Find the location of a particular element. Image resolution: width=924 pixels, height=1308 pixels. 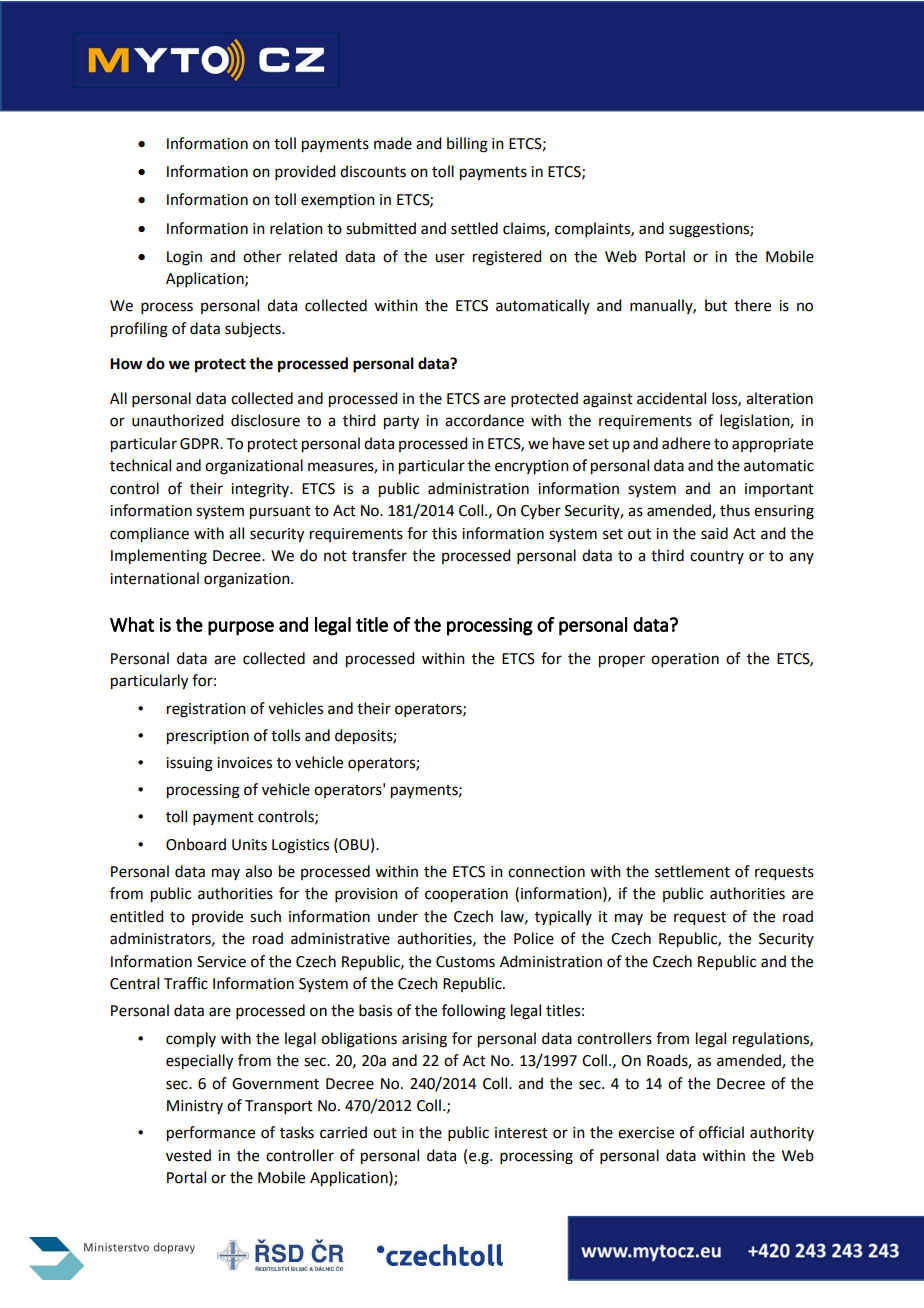

billing is located at coordinates (467, 145).
